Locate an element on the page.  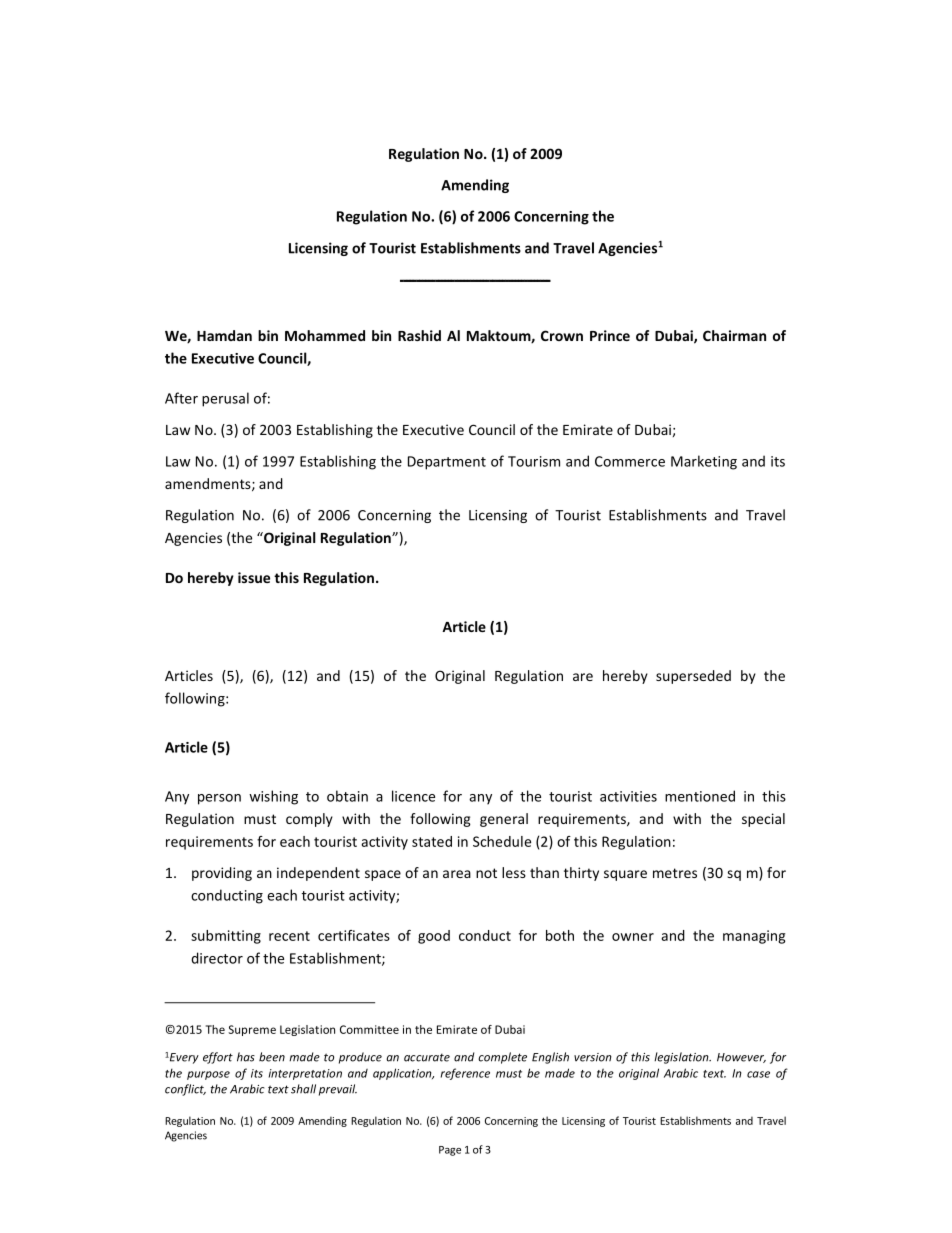
Hamdan is located at coordinates (224, 335).
